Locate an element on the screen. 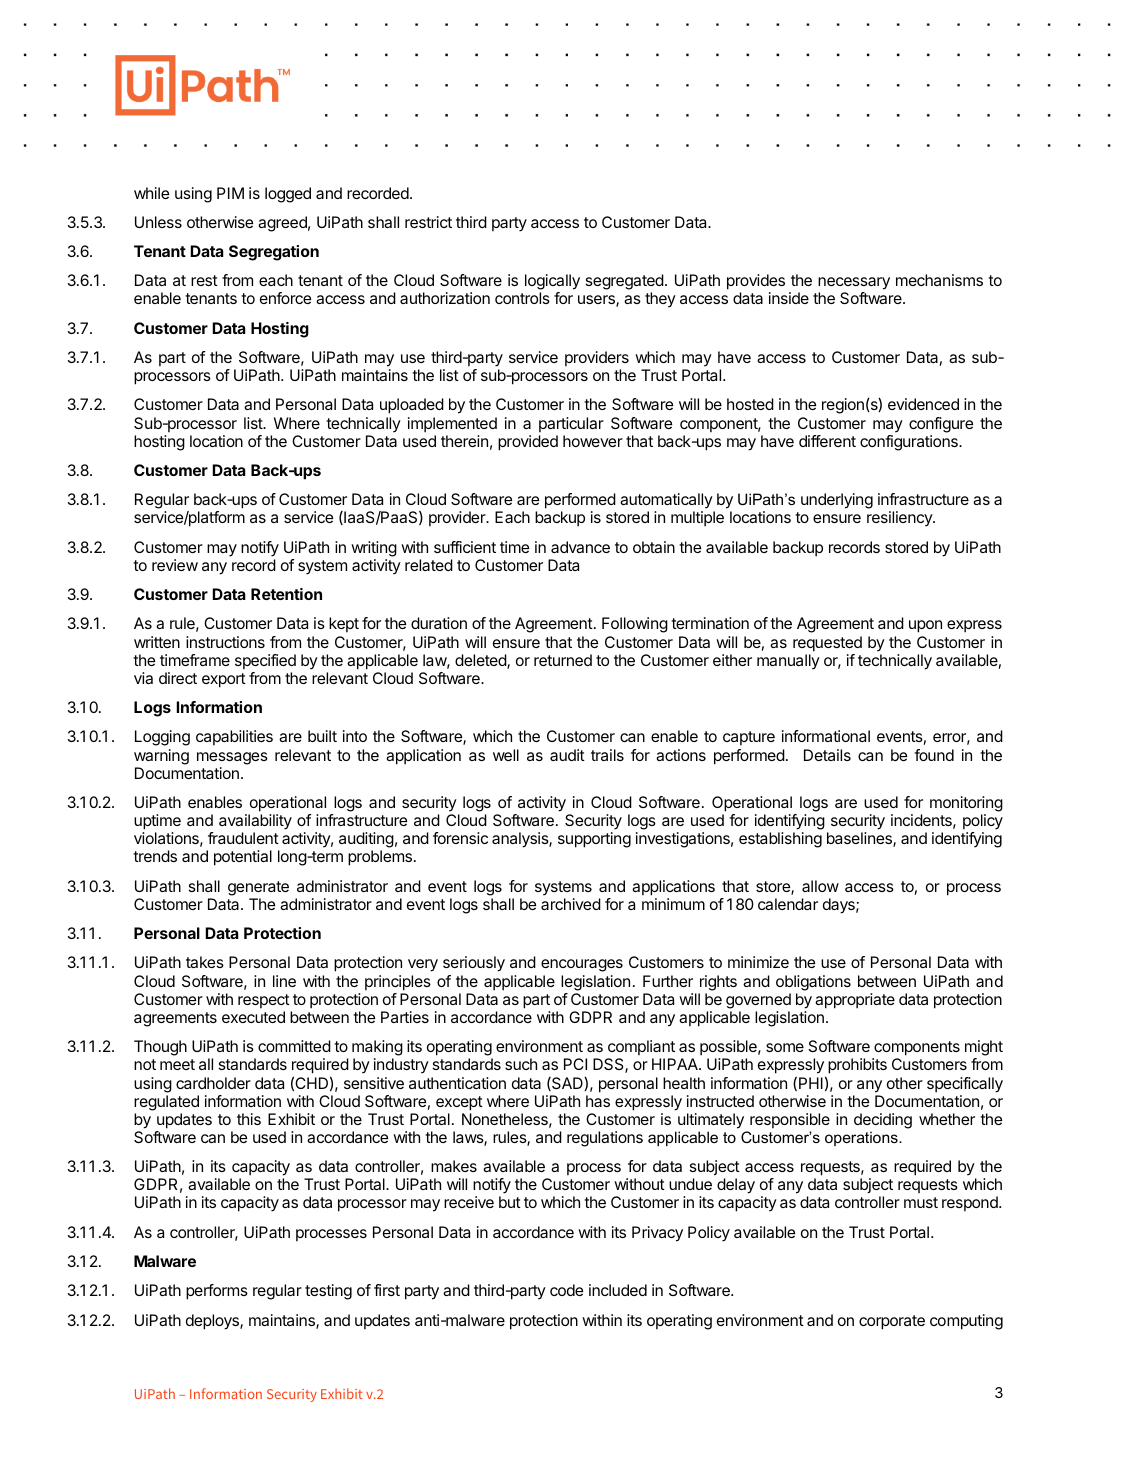 This screenshot has height=1470, width=1136. appropriate is located at coordinates (855, 1001).
